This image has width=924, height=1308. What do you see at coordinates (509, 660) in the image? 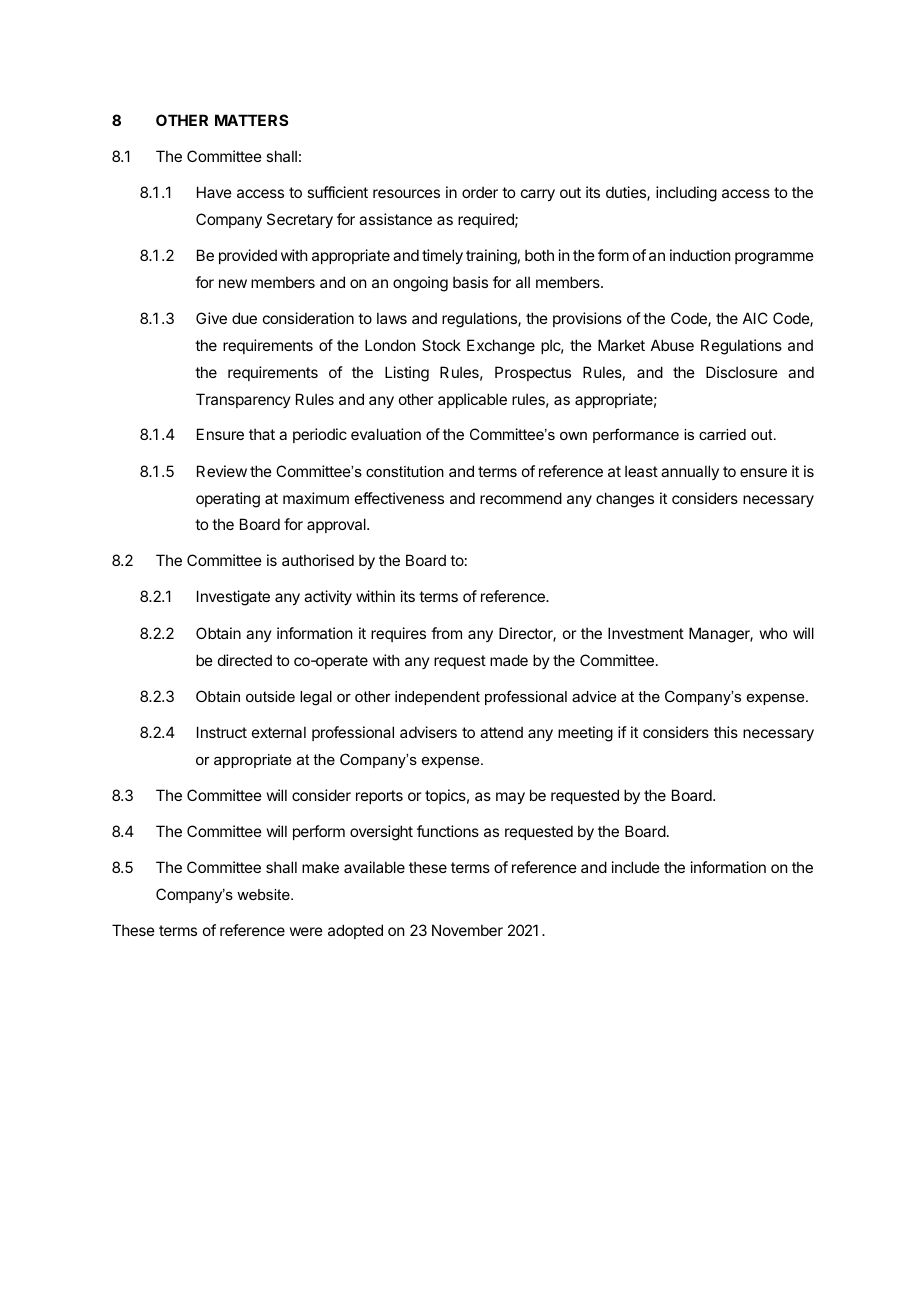
I see `made` at bounding box center [509, 660].
